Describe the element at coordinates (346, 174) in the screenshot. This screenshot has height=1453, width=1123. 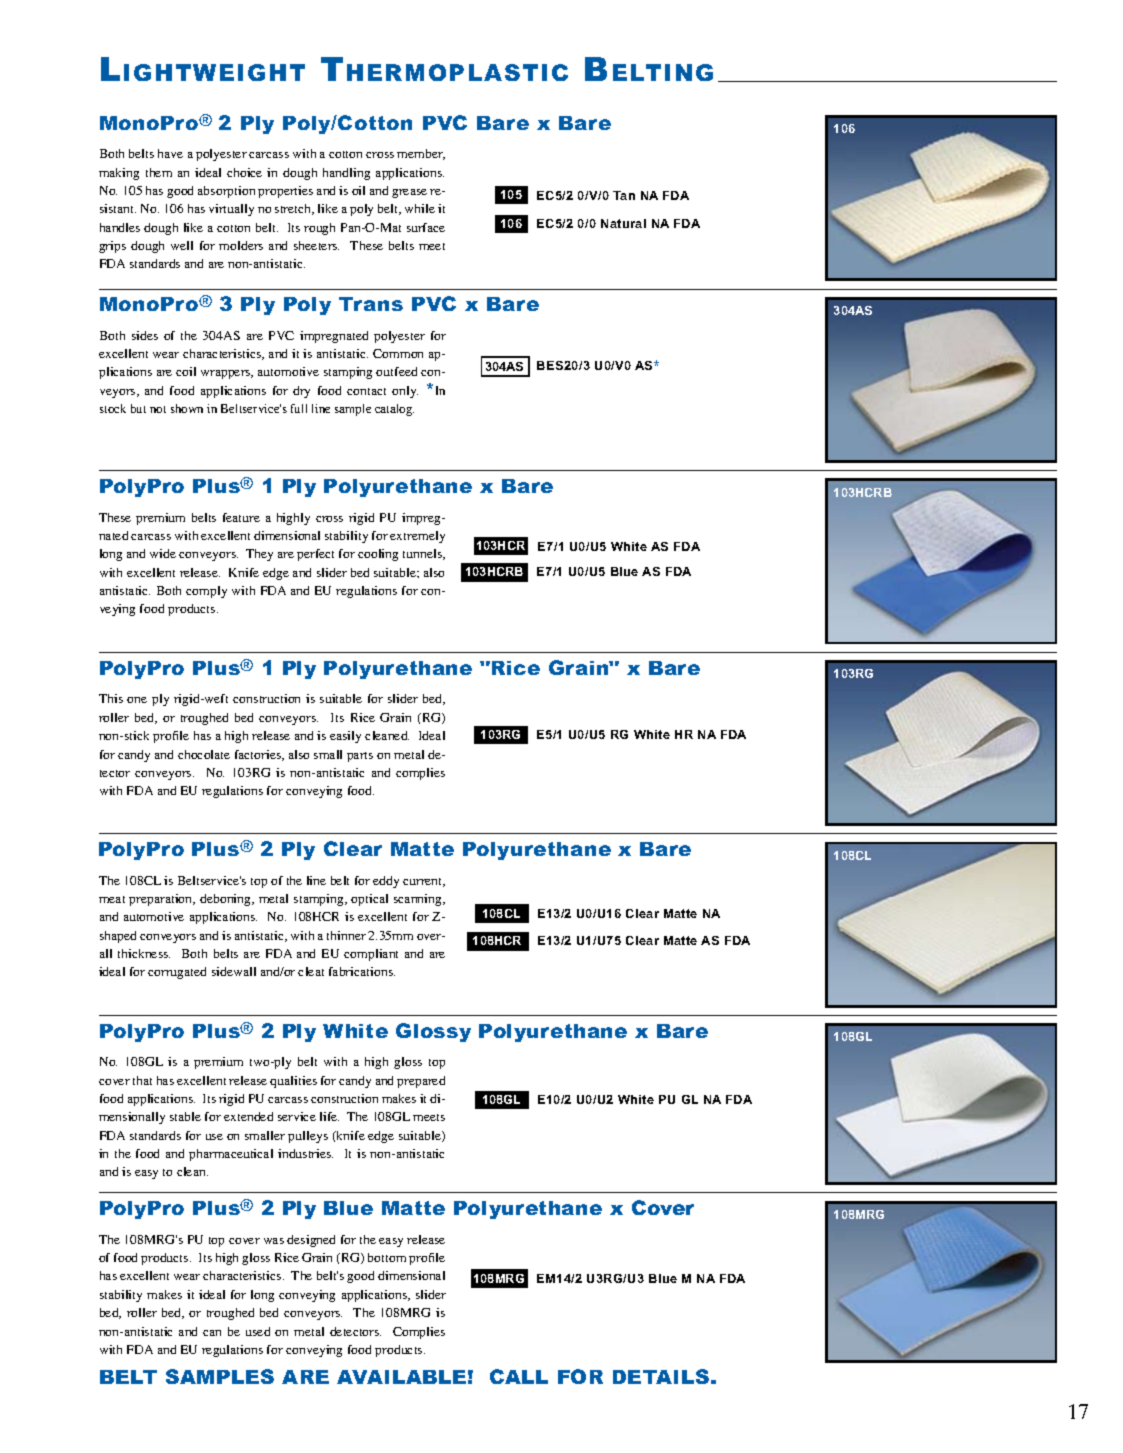
I see `handling` at that location.
